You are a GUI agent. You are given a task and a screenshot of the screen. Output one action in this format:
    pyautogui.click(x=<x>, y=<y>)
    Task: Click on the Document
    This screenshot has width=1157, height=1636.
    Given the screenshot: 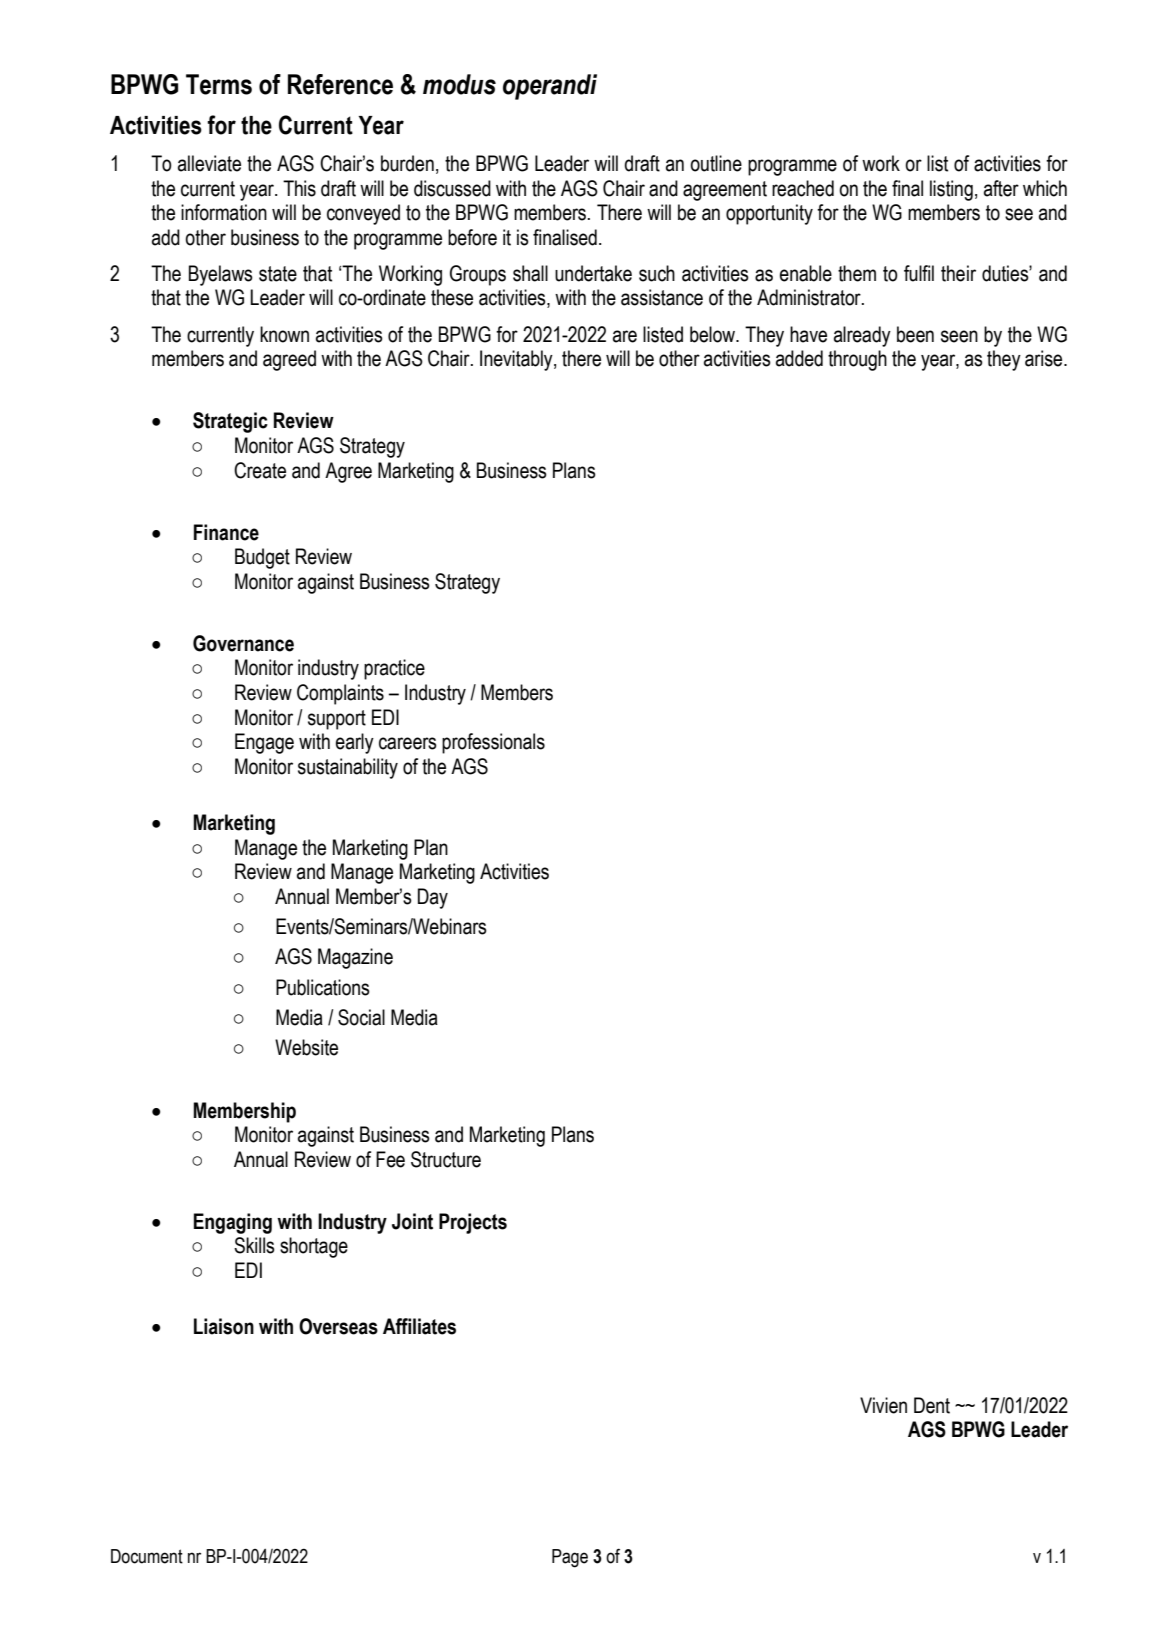 What is the action you would take?
    pyautogui.click(x=147, y=1556)
